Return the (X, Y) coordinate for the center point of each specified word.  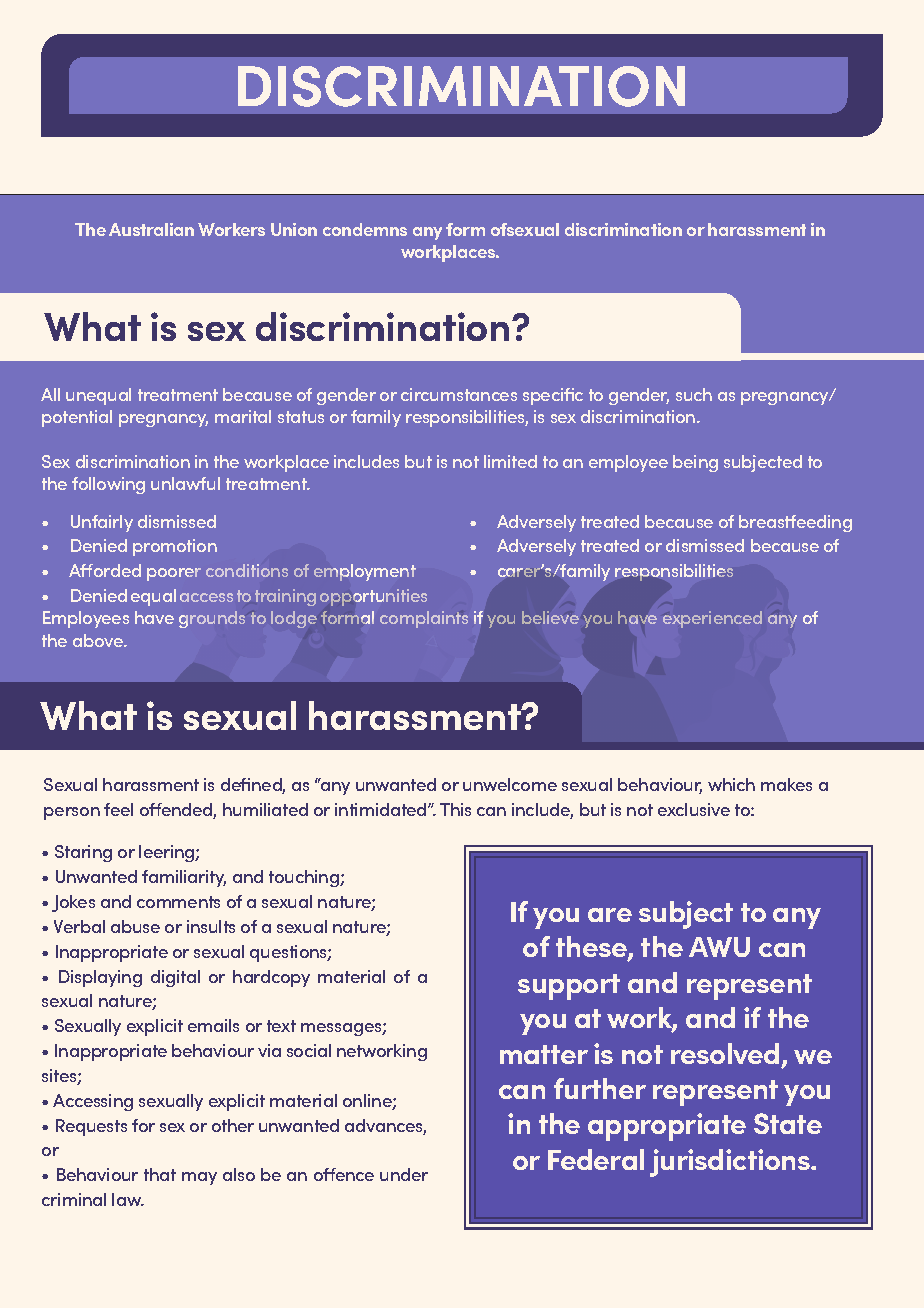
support (569, 987)
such (694, 394)
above (99, 640)
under (404, 1174)
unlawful (185, 483)
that (160, 1174)
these (592, 948)
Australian (151, 229)
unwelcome (510, 784)
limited (510, 461)
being (695, 463)
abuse (135, 926)
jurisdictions (731, 1163)
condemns (365, 229)
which (731, 784)
